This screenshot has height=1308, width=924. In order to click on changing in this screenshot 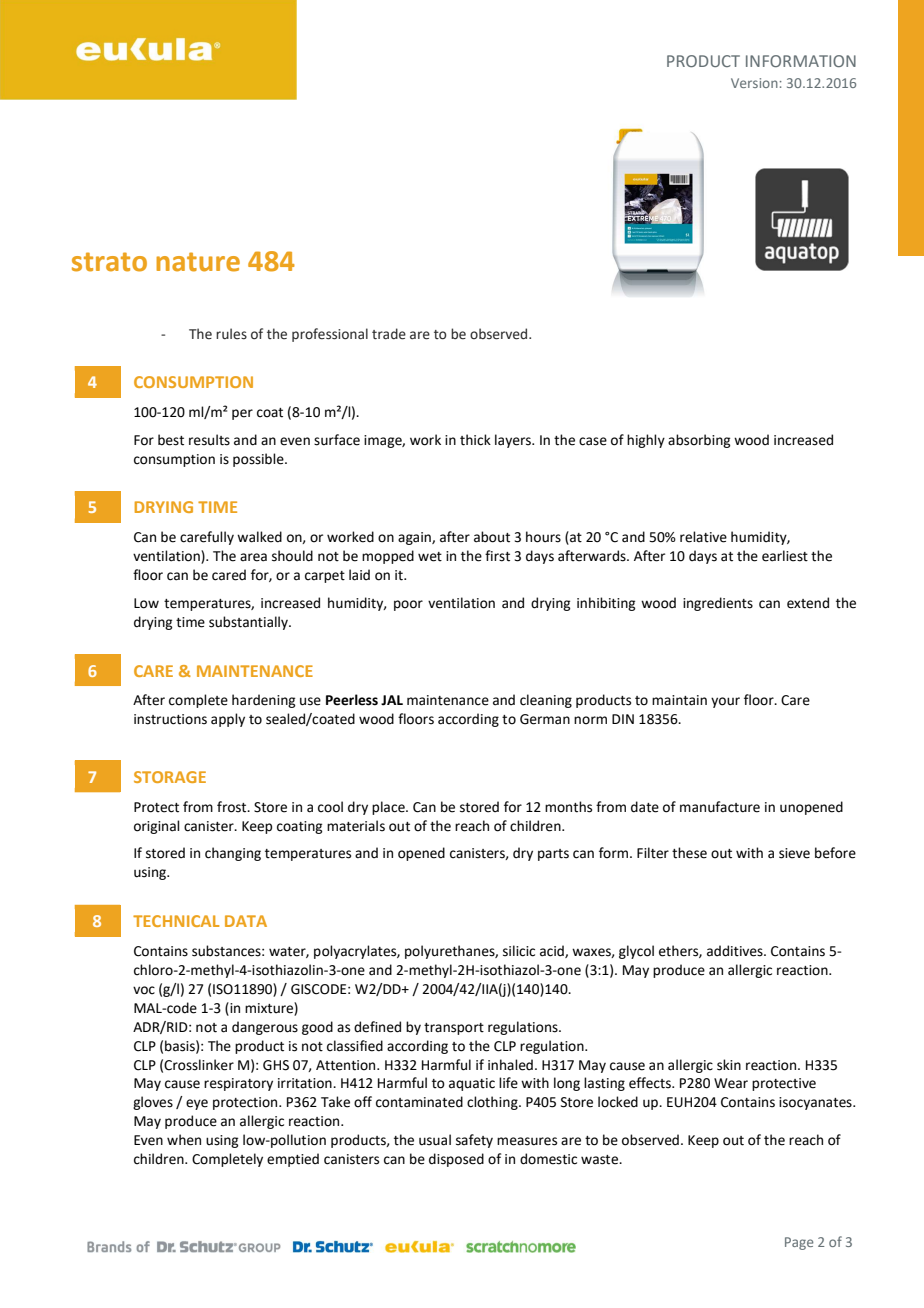, I will do `click(233, 854)`.
